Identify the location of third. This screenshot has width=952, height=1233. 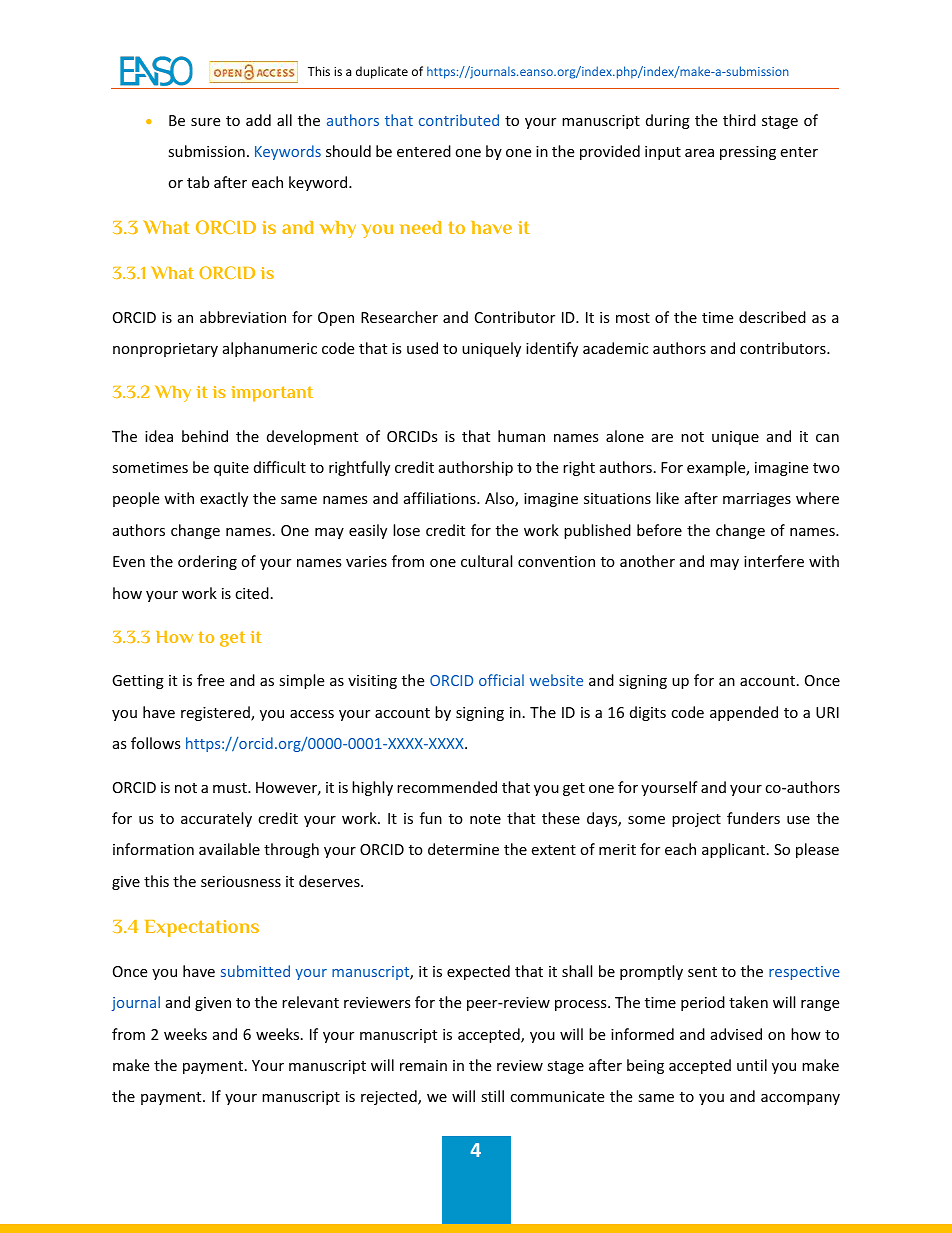
(739, 120).
